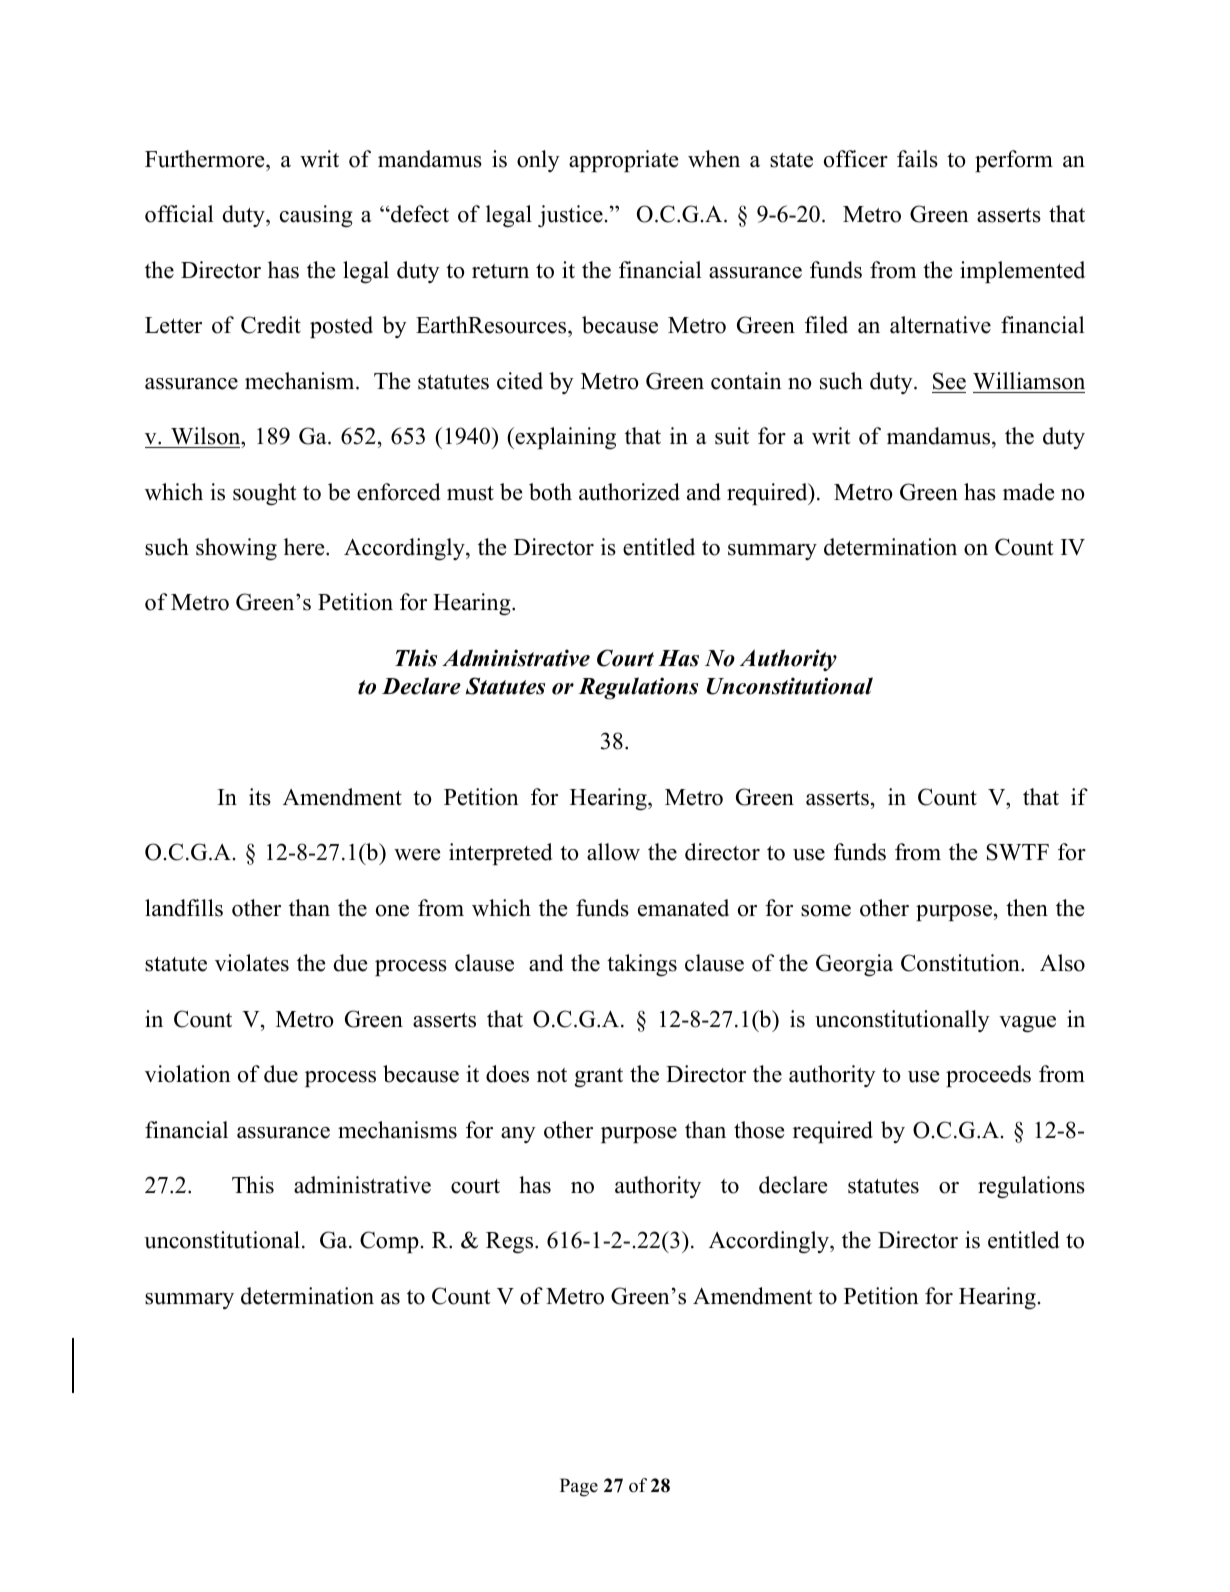 This page has height=1592, width=1230. I want to click on Comp, so click(389, 1242).
